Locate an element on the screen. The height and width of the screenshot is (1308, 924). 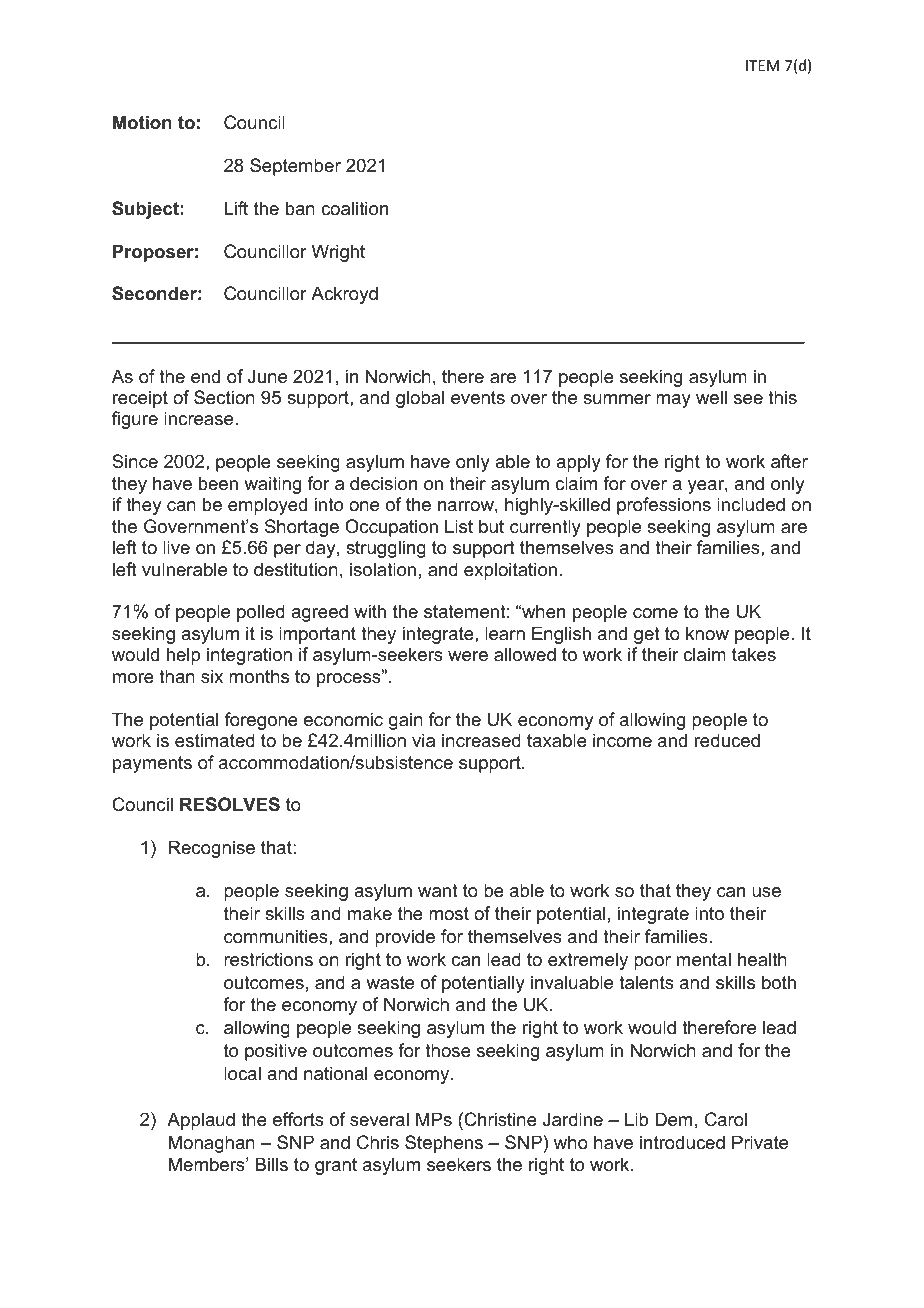
Monaghan is located at coordinates (212, 1144).
